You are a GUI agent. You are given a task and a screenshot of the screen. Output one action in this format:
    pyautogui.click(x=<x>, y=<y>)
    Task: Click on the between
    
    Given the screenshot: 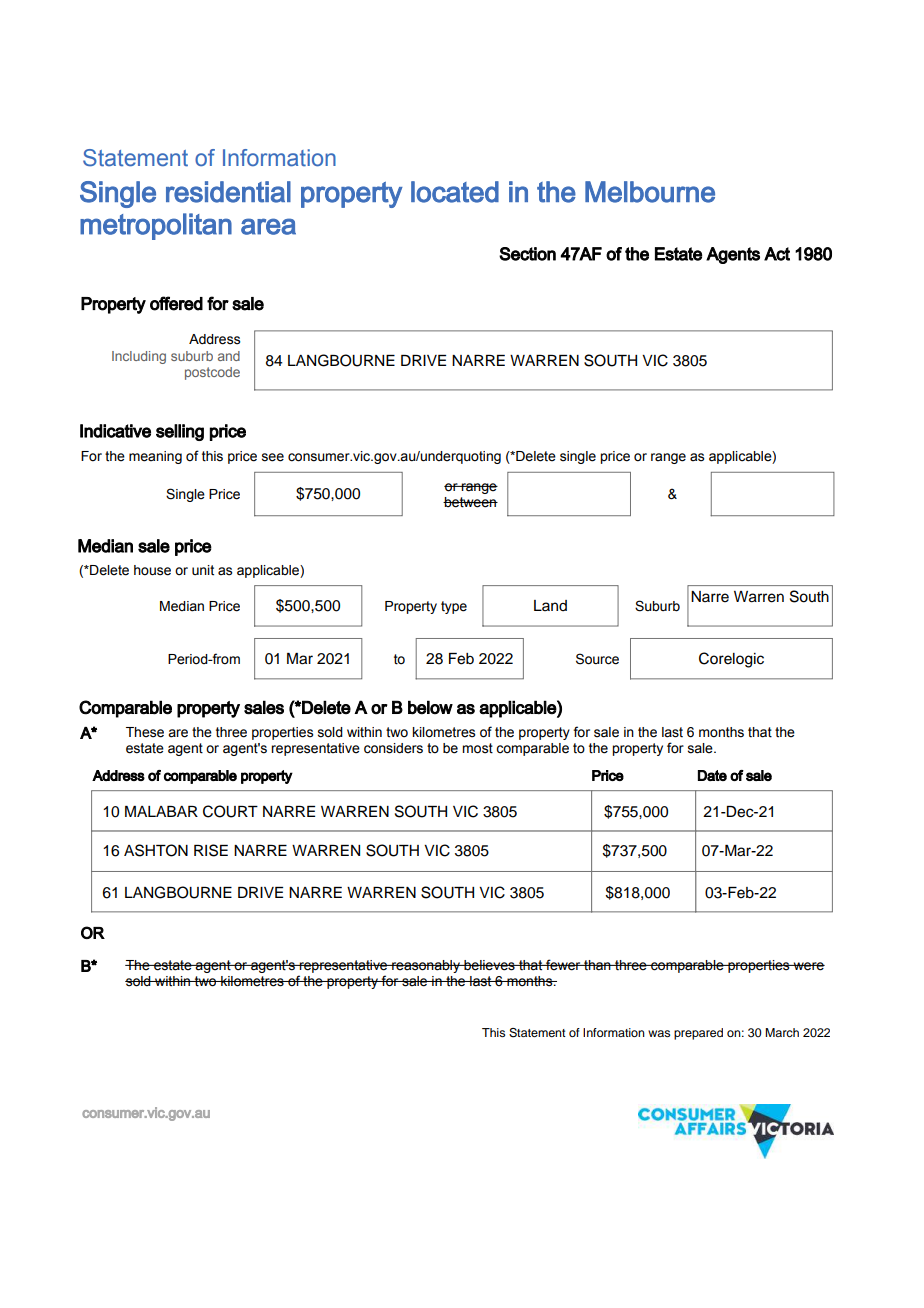 What is the action you would take?
    pyautogui.click(x=470, y=502)
